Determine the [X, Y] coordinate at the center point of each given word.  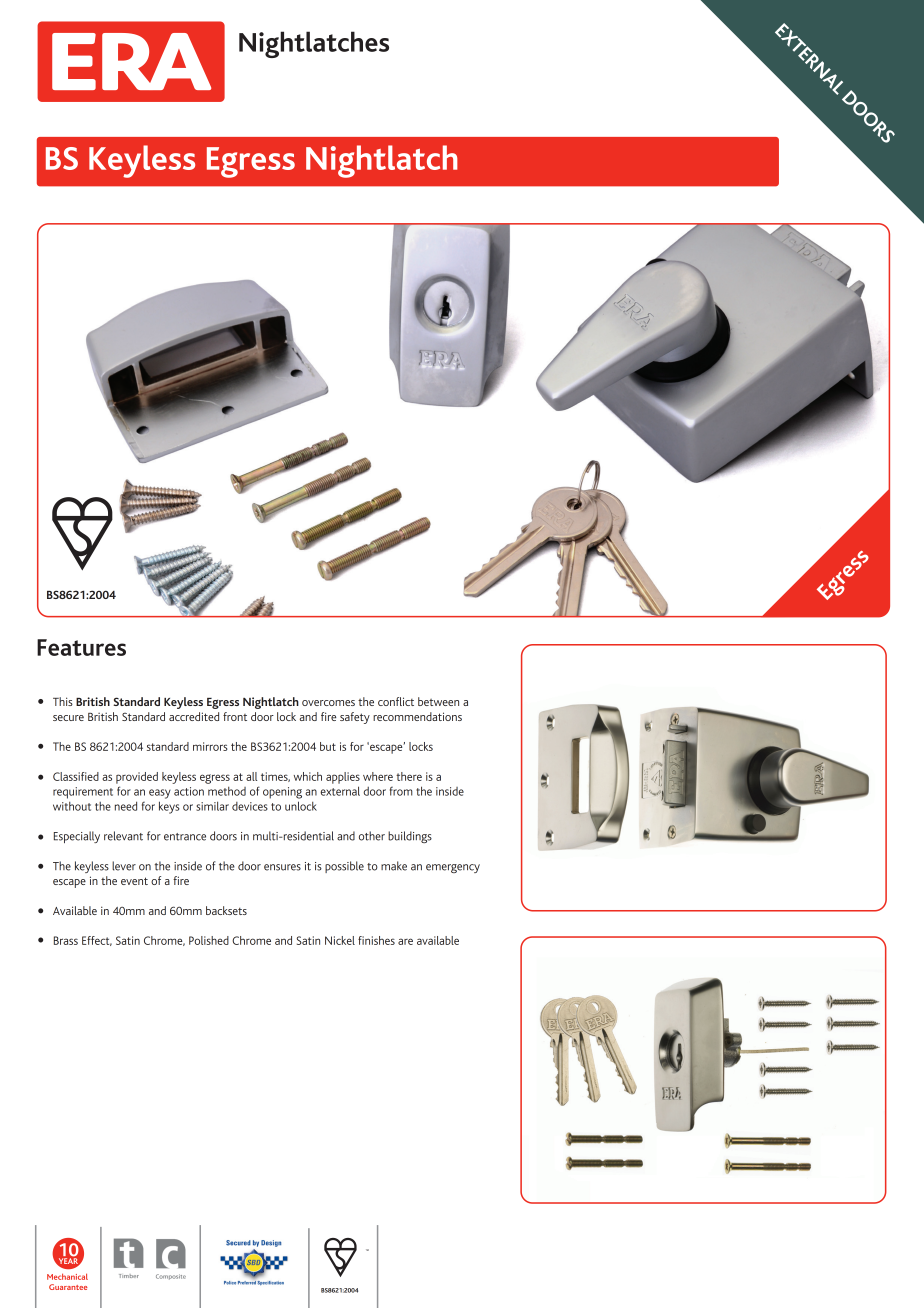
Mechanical [67, 1276]
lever [124, 866]
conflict [396, 701]
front [235, 716]
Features [81, 647]
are [405, 941]
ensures [282, 867]
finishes [376, 940]
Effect [97, 941]
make [394, 866]
